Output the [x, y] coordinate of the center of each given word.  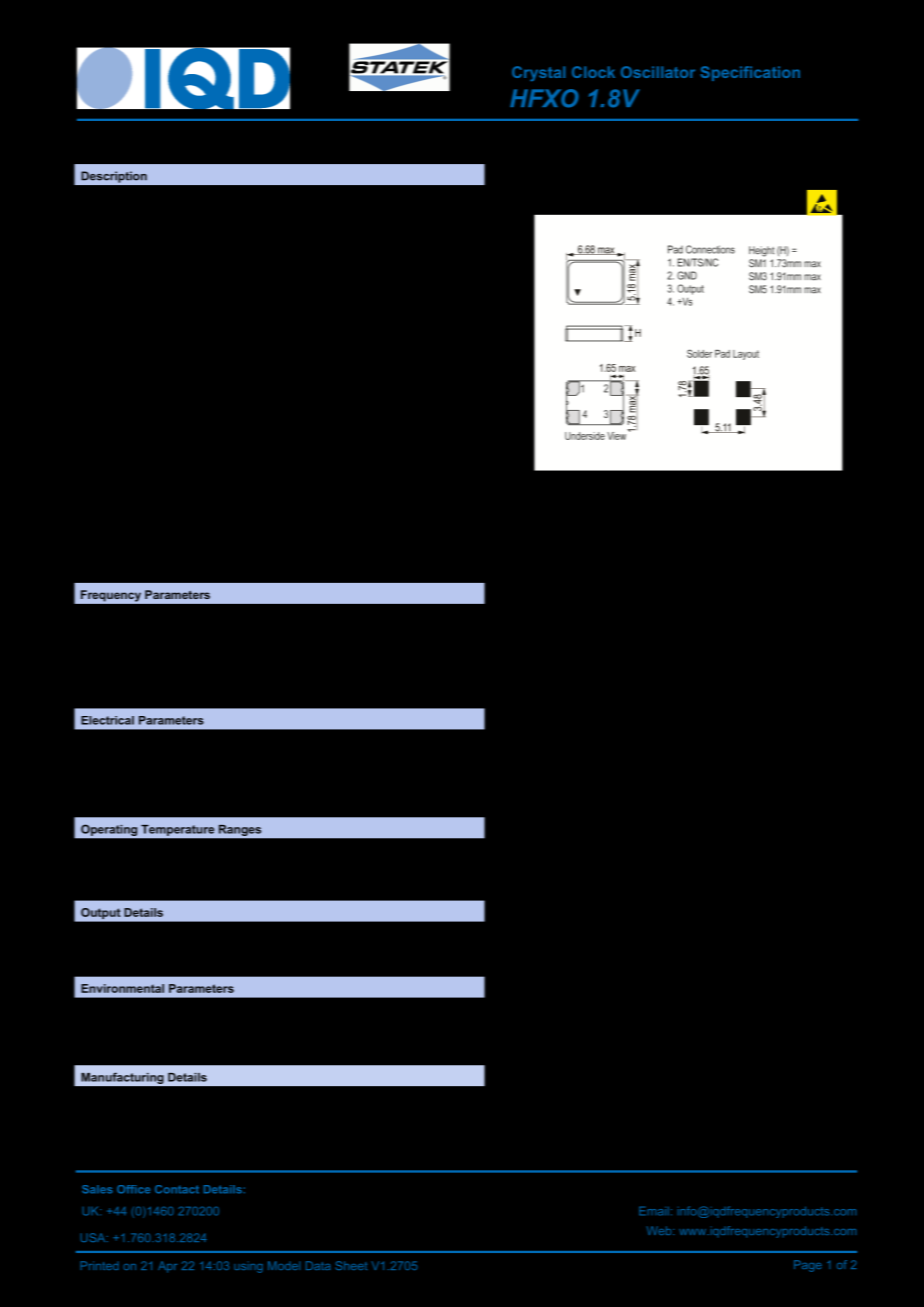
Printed [99, 1265]
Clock [593, 72]
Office [133, 1189]
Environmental [122, 988]
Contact [177, 1189]
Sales [97, 1189]
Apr [167, 1267]
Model [284, 1265]
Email [654, 1211]
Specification [750, 73]
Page [808, 1266]
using [248, 1267]
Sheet [351, 1265]
